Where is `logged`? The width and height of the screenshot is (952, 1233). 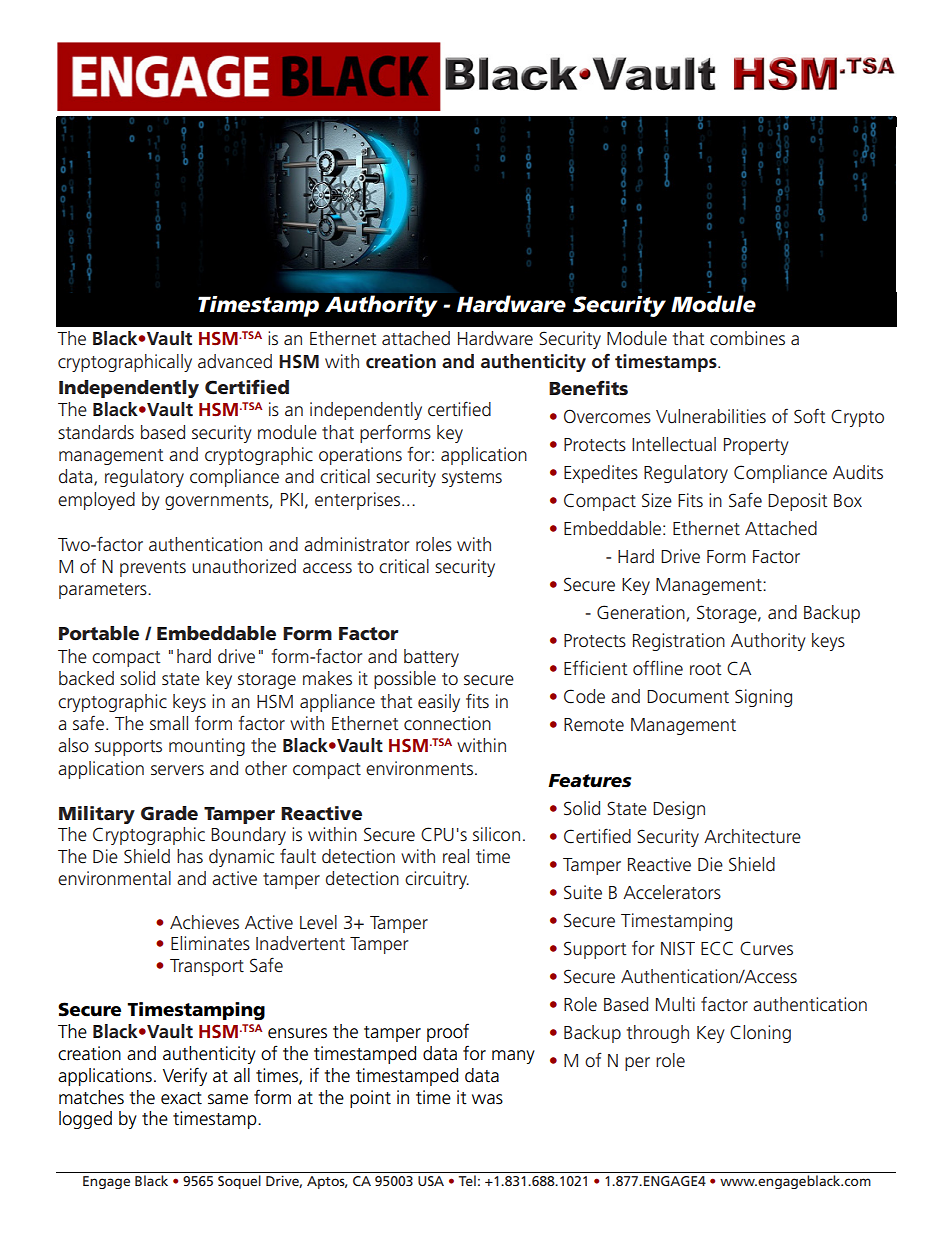
logged is located at coordinates (85, 1120).
